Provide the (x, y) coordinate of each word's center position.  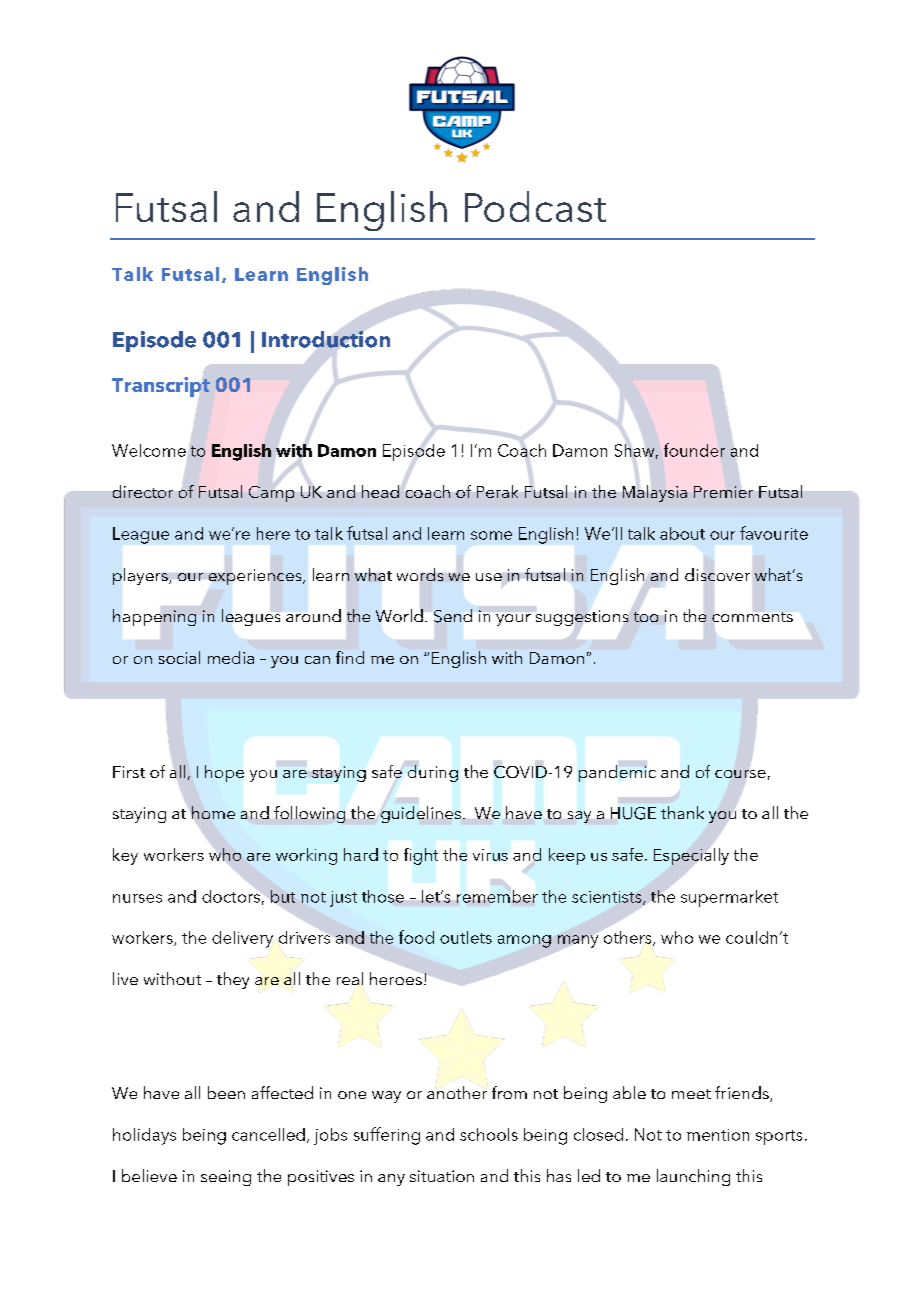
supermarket (729, 898)
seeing (226, 1178)
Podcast (535, 206)
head (380, 491)
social (179, 657)
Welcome (150, 451)
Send (453, 616)
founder (694, 450)
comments (752, 617)
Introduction (326, 339)
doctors (231, 896)
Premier (723, 492)
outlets (466, 937)
